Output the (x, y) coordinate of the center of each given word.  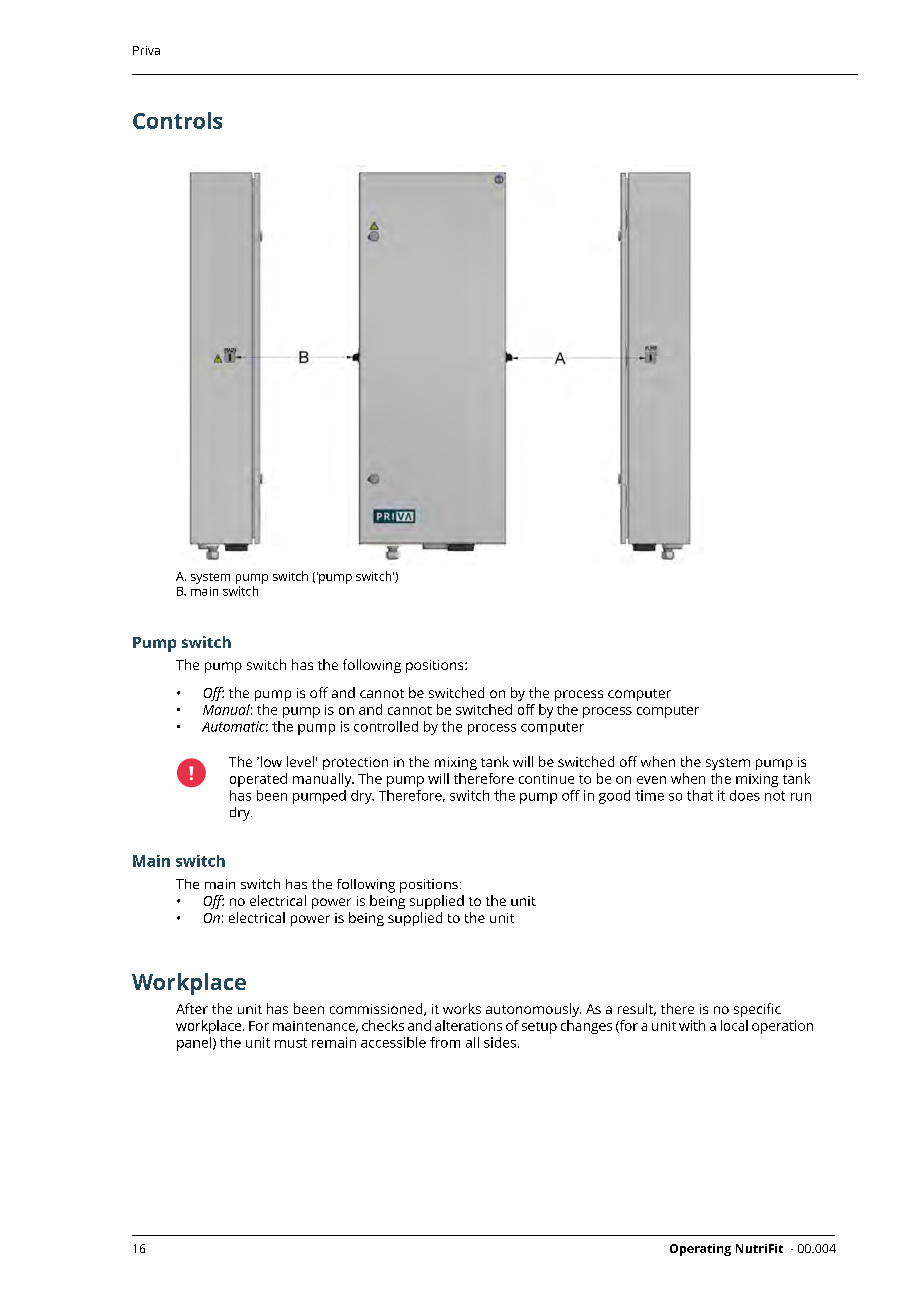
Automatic (235, 726)
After (192, 1008)
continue (546, 779)
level (300, 761)
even (651, 780)
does (745, 795)
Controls (177, 120)
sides (500, 1042)
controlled (386, 726)
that (700, 795)
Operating (700, 1250)
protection (355, 763)
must (291, 1043)
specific (757, 1010)
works (462, 1008)
